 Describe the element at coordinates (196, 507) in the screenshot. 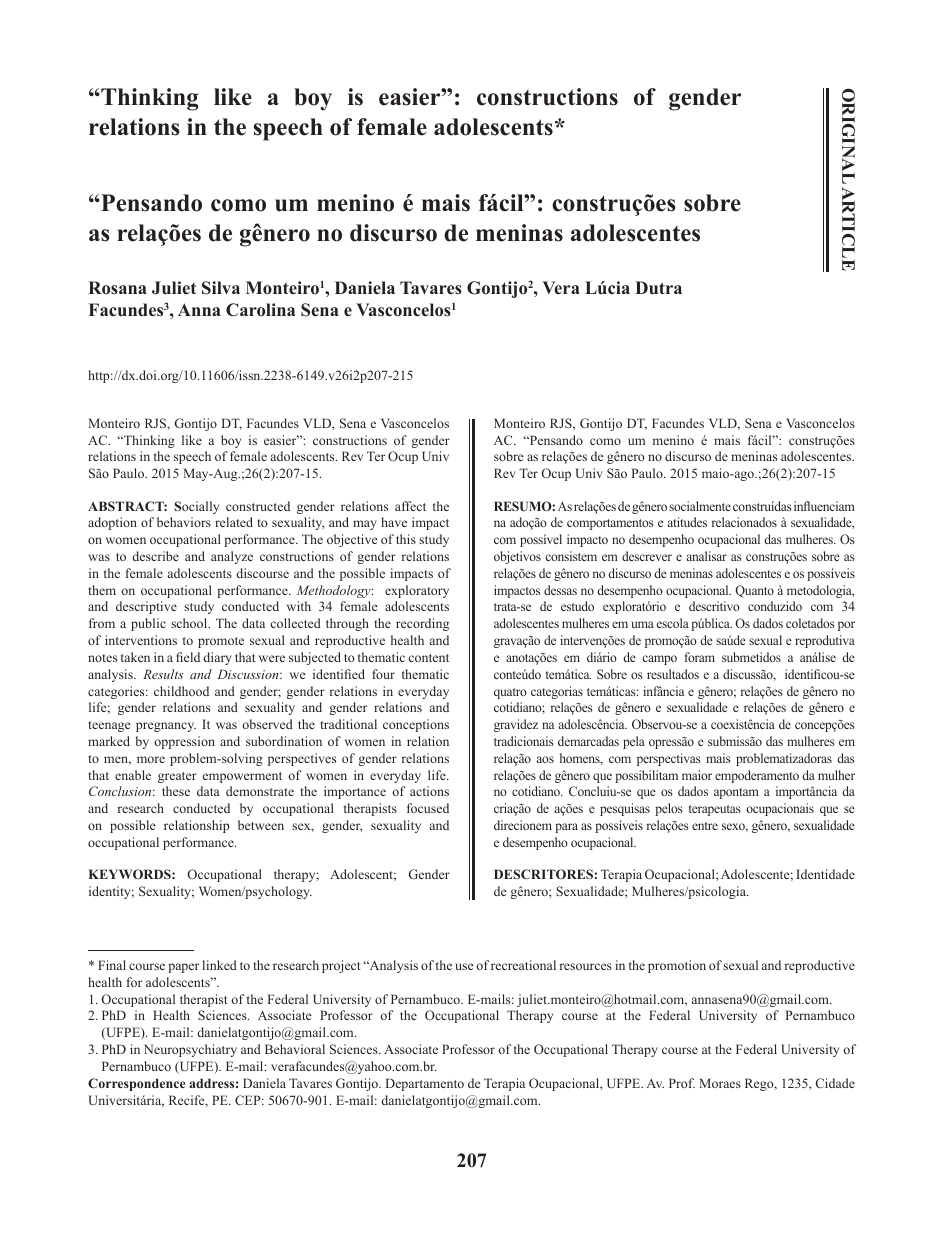

I see `Socially` at that location.
